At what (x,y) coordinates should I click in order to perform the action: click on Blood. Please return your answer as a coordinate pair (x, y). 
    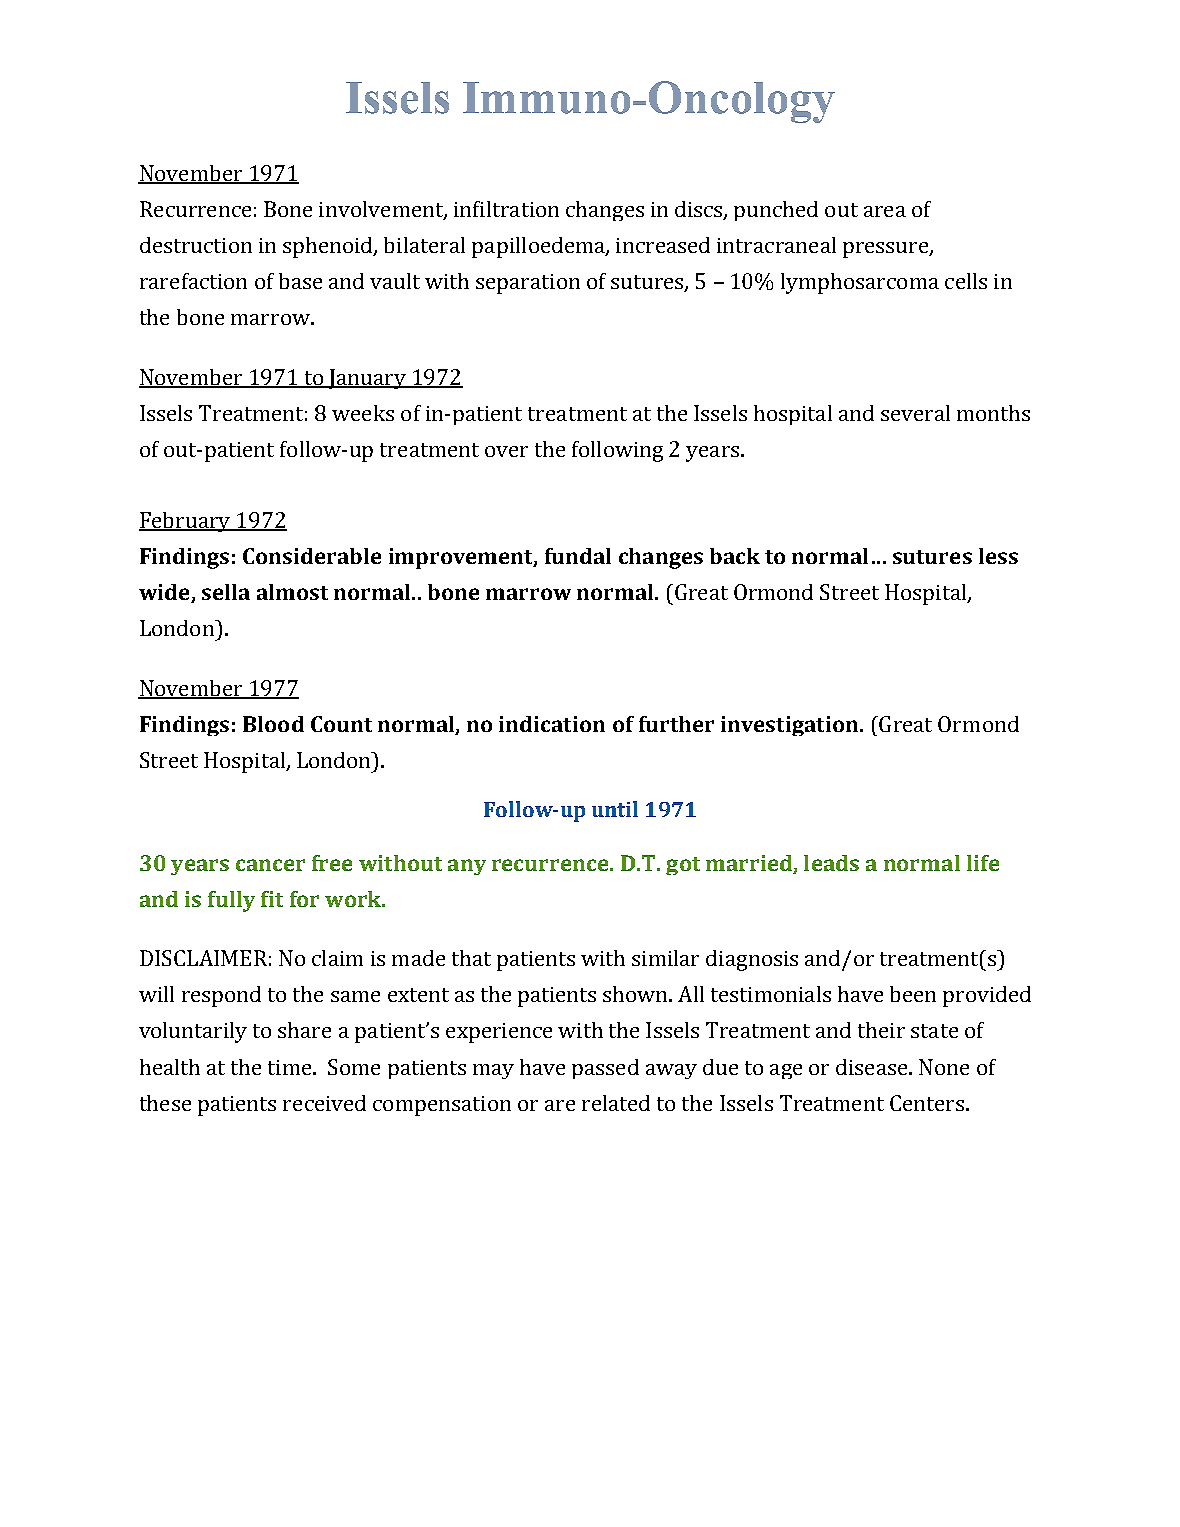
    Looking at the image, I should click on (273, 724).
